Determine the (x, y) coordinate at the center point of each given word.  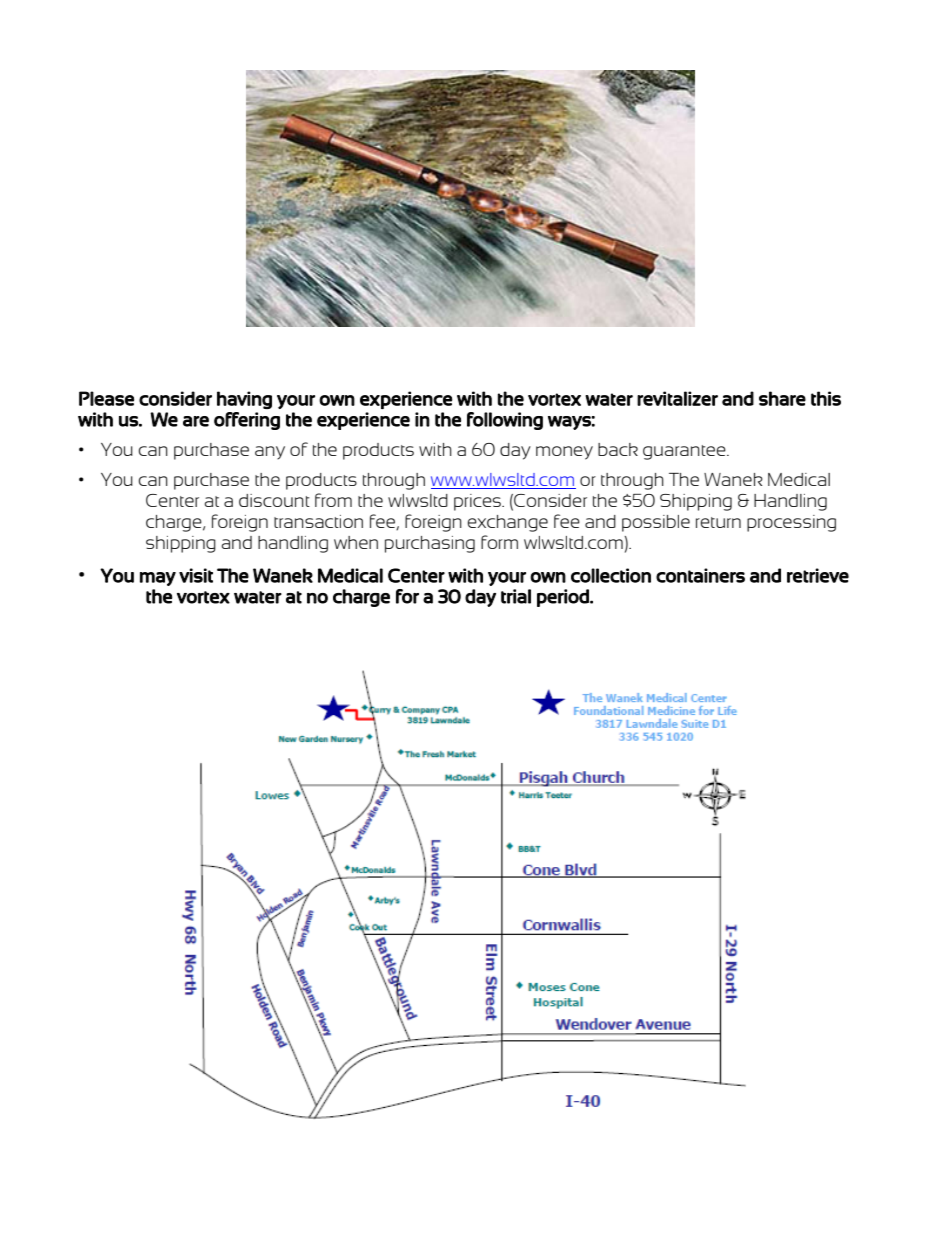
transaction (318, 521)
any (270, 453)
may (158, 579)
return (718, 522)
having (244, 400)
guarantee (685, 452)
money (564, 453)
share (782, 398)
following (505, 421)
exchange (508, 523)
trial (516, 596)
